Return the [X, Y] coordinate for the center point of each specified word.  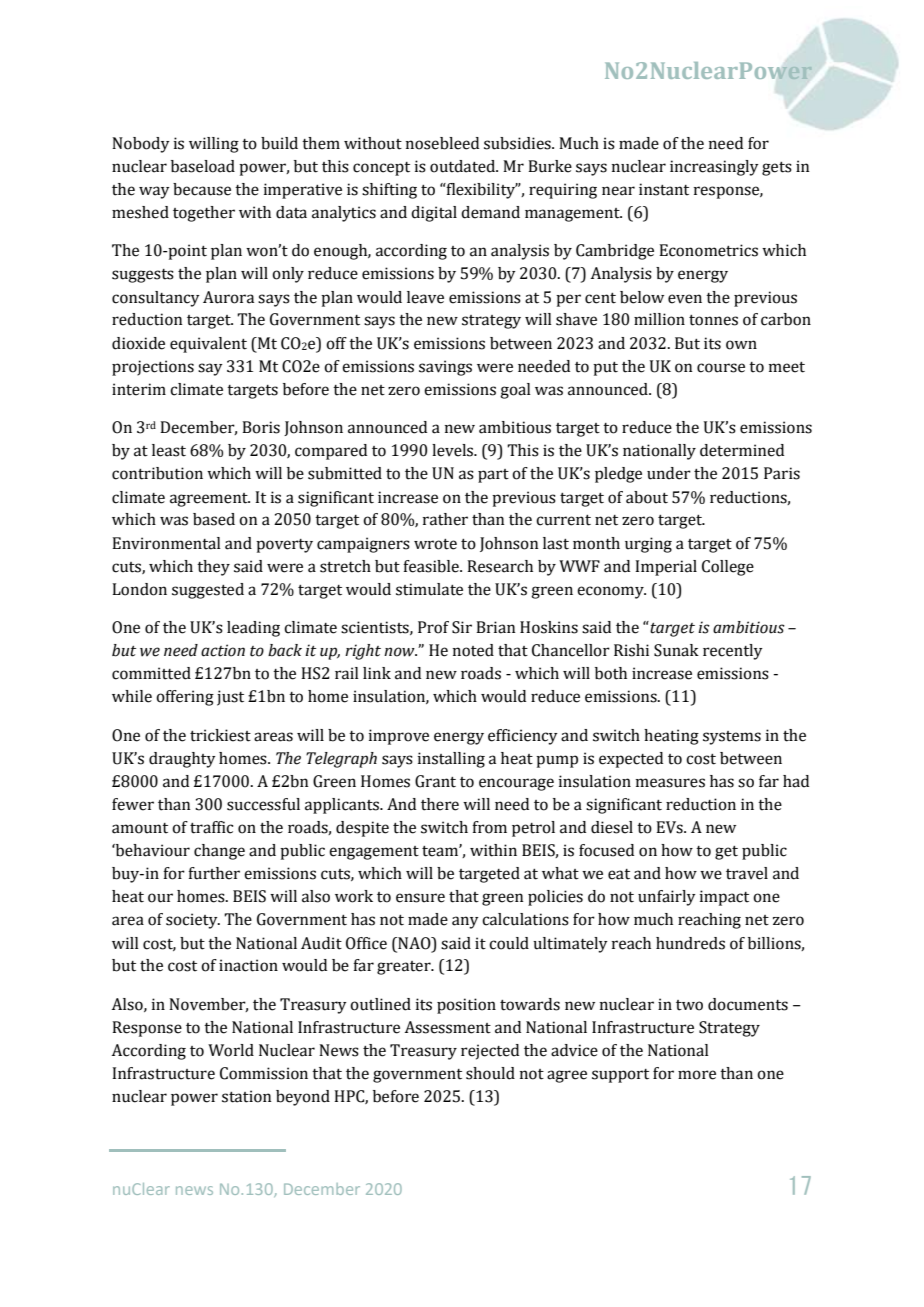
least [169, 450]
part [493, 476]
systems [732, 738]
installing [451, 760]
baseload [203, 166]
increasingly [714, 168]
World [231, 1050]
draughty [182, 760]
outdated [464, 166]
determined [742, 450]
